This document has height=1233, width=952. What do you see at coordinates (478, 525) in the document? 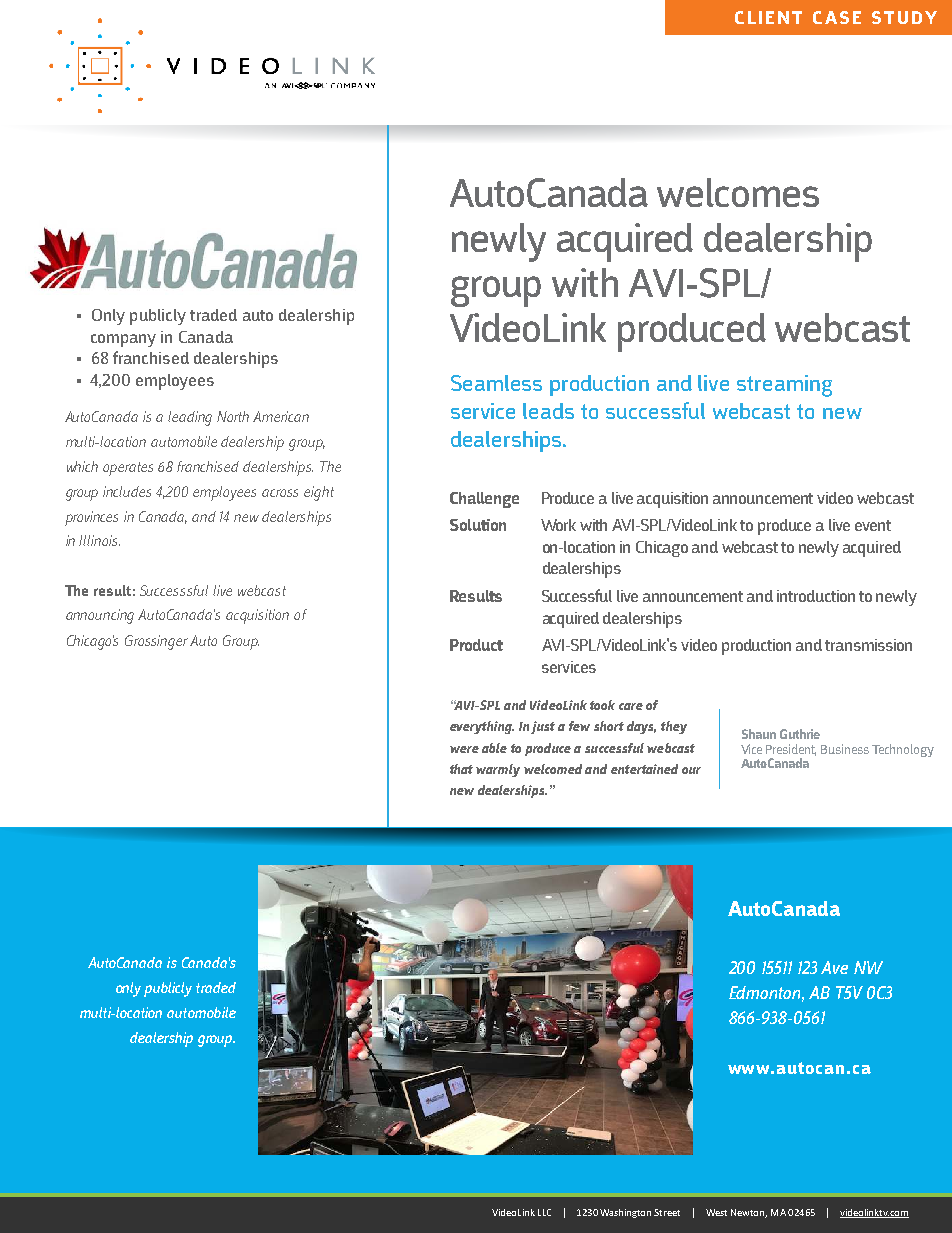
I see `Solution` at bounding box center [478, 525].
